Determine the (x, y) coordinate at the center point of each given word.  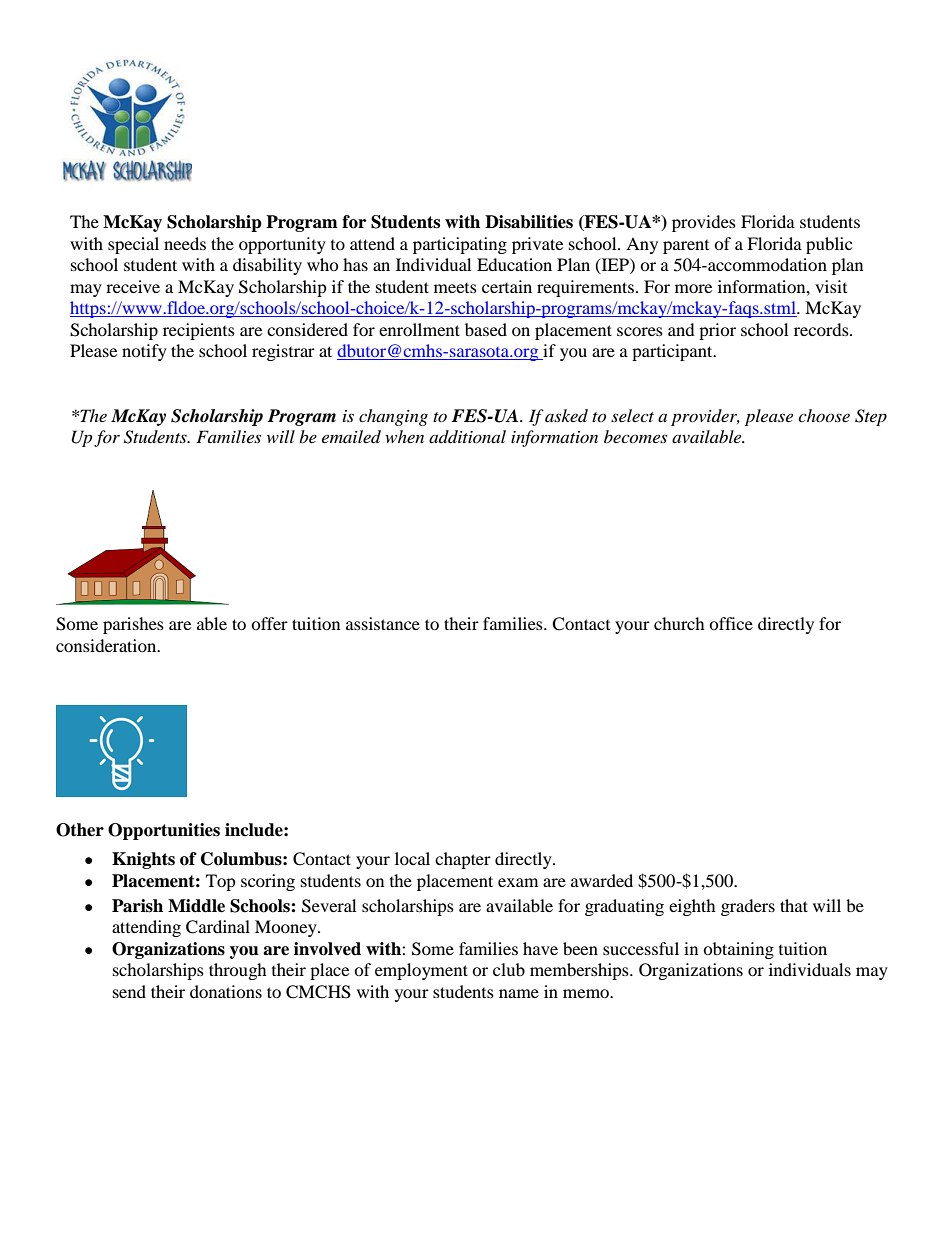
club (509, 969)
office (731, 623)
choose (824, 415)
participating (460, 245)
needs (185, 243)
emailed (351, 436)
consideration (107, 645)
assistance (383, 623)
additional (467, 436)
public (829, 245)
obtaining (738, 950)
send (129, 991)
